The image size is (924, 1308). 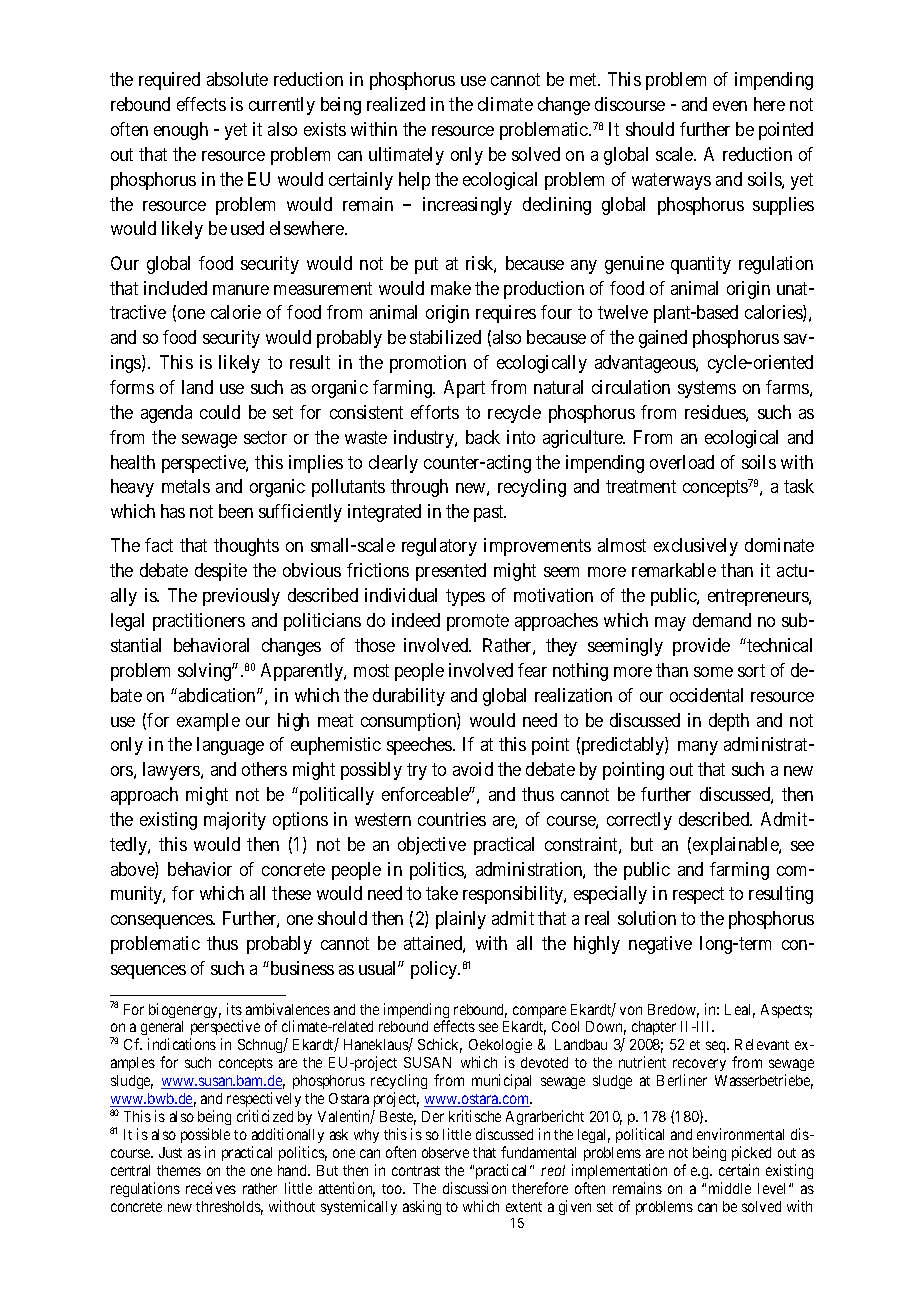 What do you see at coordinates (406, 156) in the screenshot?
I see `ultimately` at bounding box center [406, 156].
